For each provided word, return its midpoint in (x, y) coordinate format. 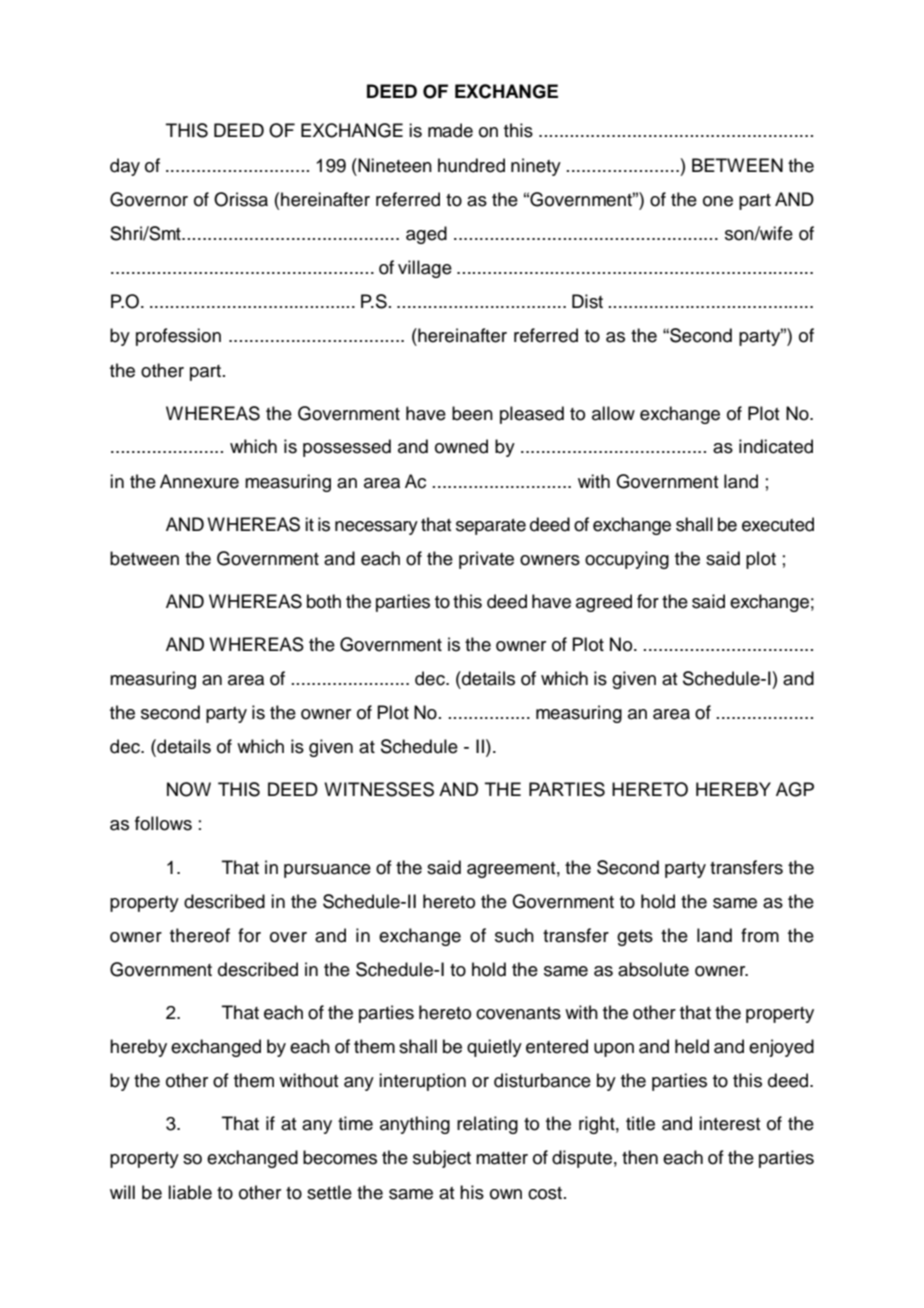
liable (190, 1192)
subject (442, 1159)
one (718, 201)
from (760, 935)
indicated (776, 446)
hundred (471, 165)
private (486, 560)
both (324, 601)
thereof (200, 935)
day (125, 167)
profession (178, 337)
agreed (604, 603)
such (514, 935)
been (472, 413)
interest (730, 1123)
